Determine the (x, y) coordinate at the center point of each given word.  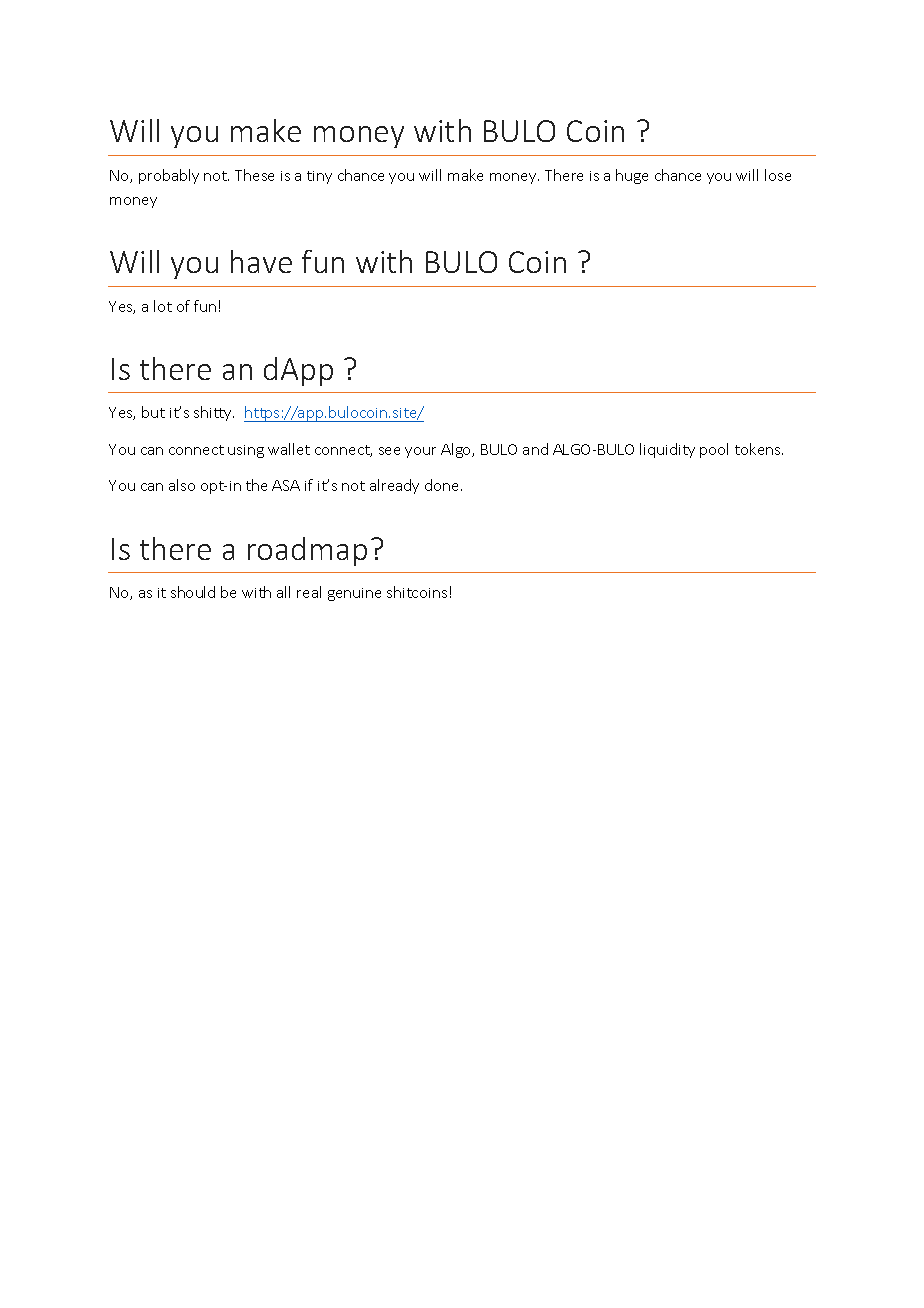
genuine (354, 594)
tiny (319, 177)
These (254, 175)
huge (632, 176)
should (193, 592)
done (443, 485)
